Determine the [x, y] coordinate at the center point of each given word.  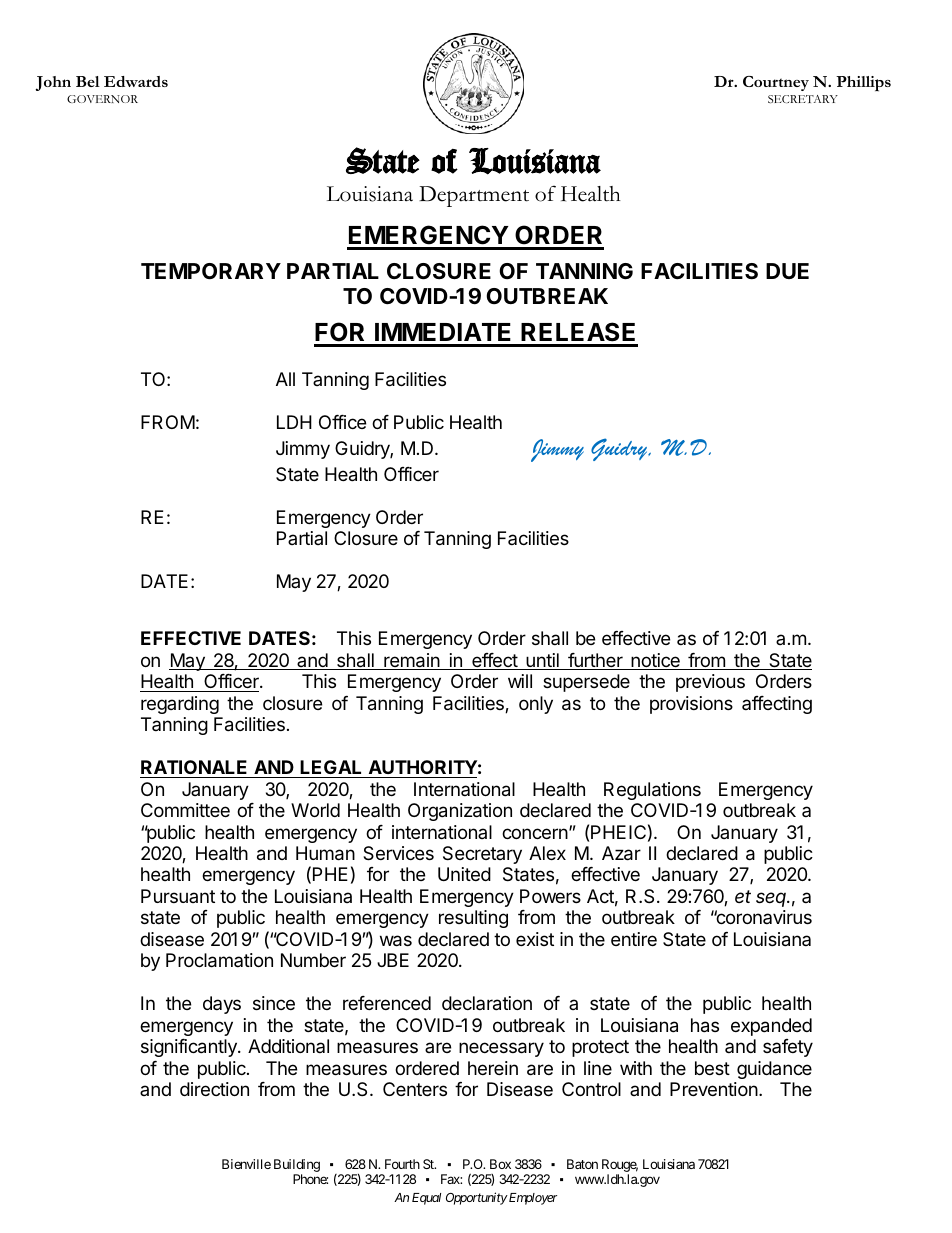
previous [710, 683]
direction [214, 1089]
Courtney [776, 83]
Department [474, 196]
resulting [473, 919]
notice [655, 661]
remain [412, 661]
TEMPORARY [211, 271]
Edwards [136, 81]
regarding [180, 705]
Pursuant [178, 896]
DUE [787, 271]
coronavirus [763, 917]
